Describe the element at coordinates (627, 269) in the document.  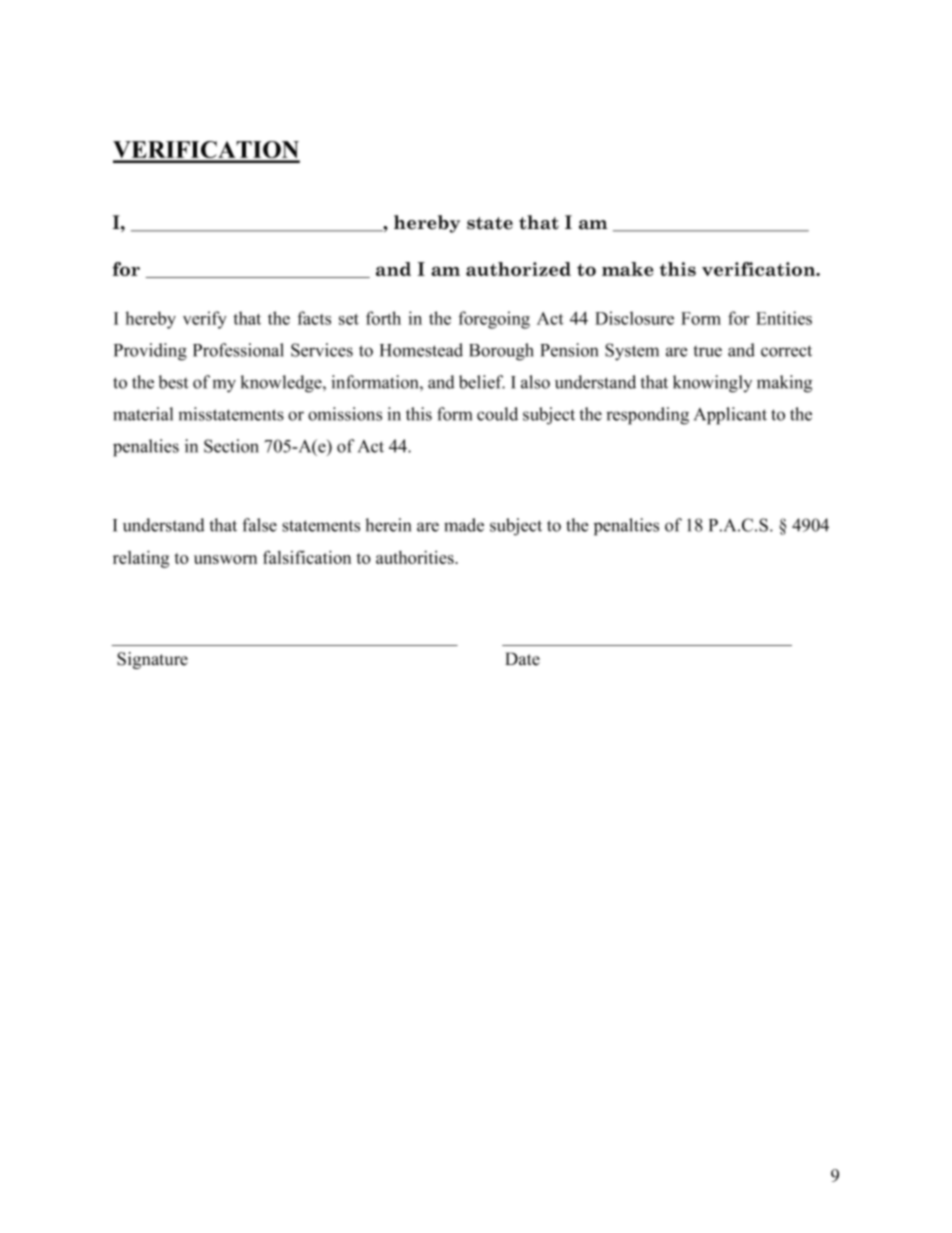
I see `make` at that location.
